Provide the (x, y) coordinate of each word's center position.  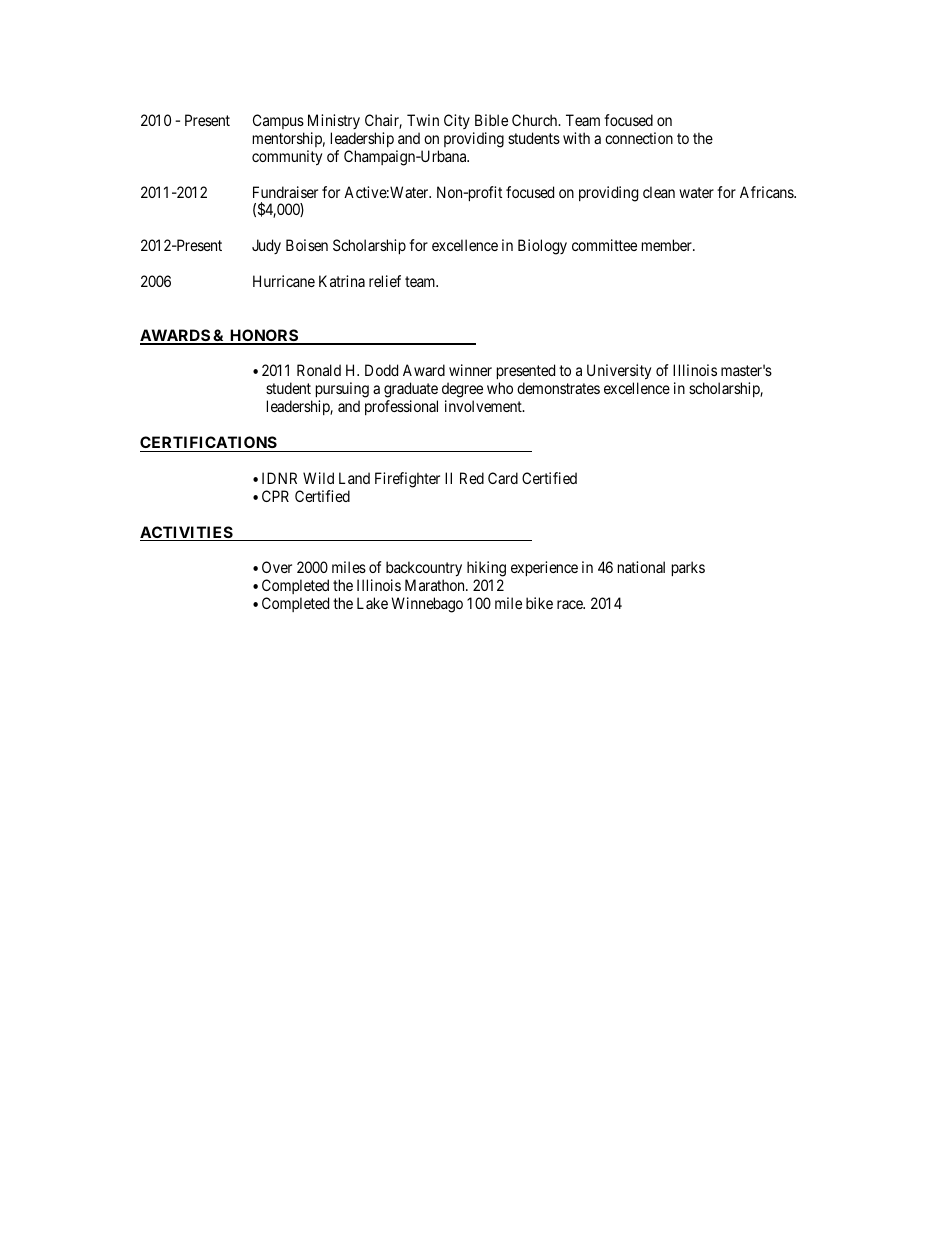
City (457, 121)
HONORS (263, 336)
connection (639, 138)
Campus (278, 121)
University (619, 373)
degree (462, 391)
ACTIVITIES (187, 533)
